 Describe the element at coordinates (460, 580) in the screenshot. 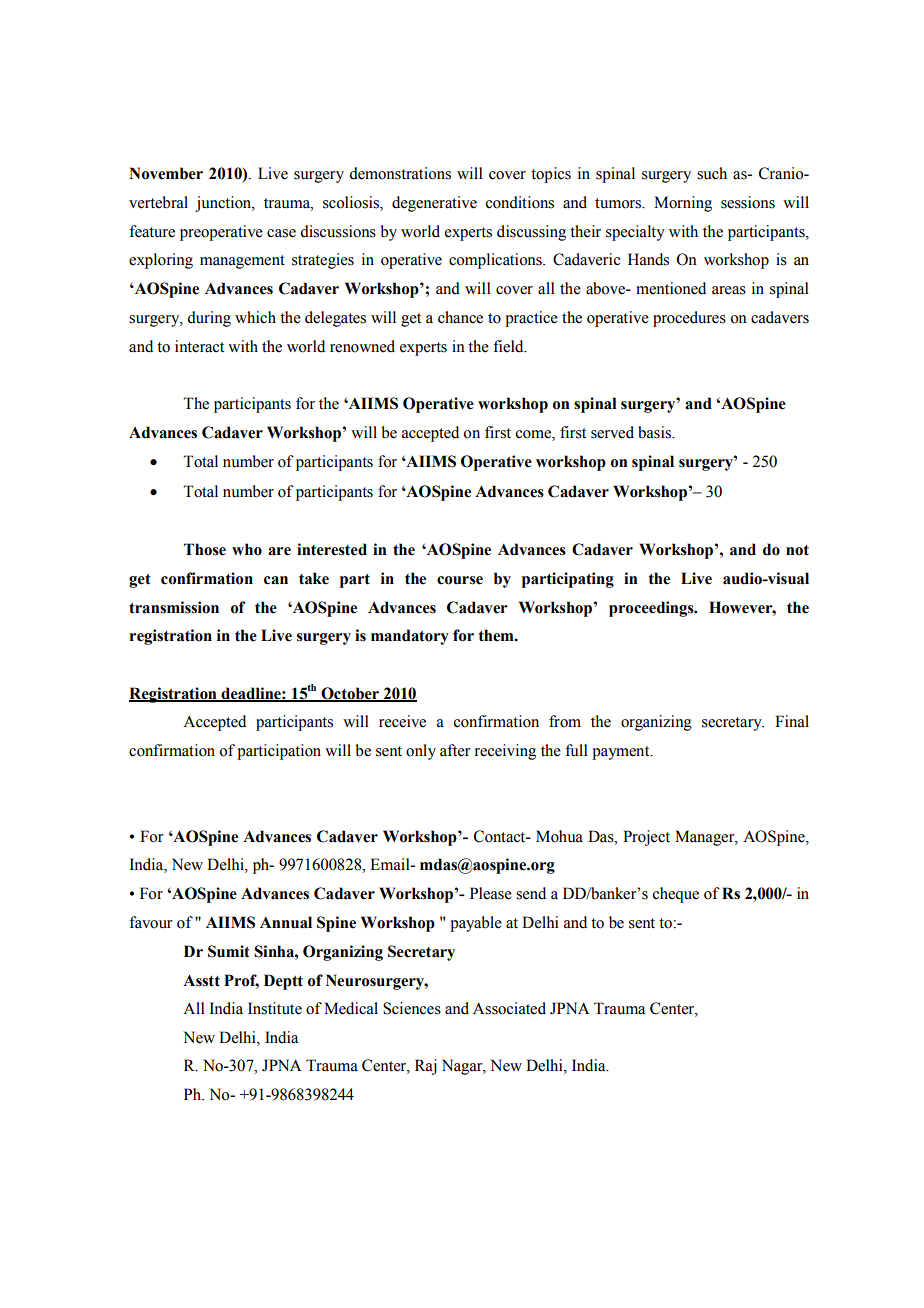

I see `course` at that location.
